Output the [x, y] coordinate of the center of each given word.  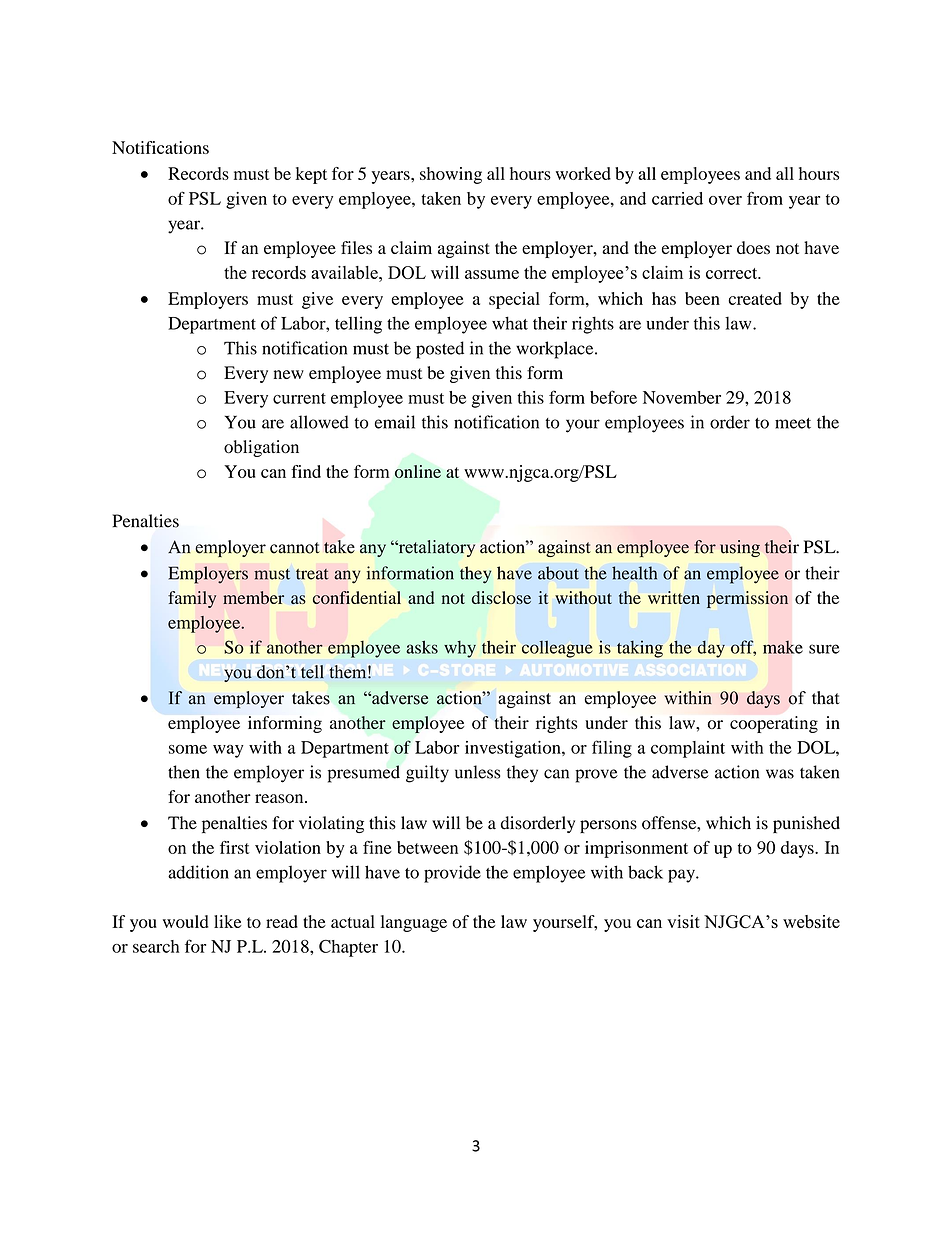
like [228, 921]
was [780, 774]
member [253, 597]
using [740, 548]
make [783, 647]
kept [311, 175]
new [289, 374]
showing [451, 175]
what [510, 323]
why [460, 649]
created [755, 298]
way [228, 751]
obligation [261, 448]
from [765, 198]
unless [477, 772]
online [418, 471]
